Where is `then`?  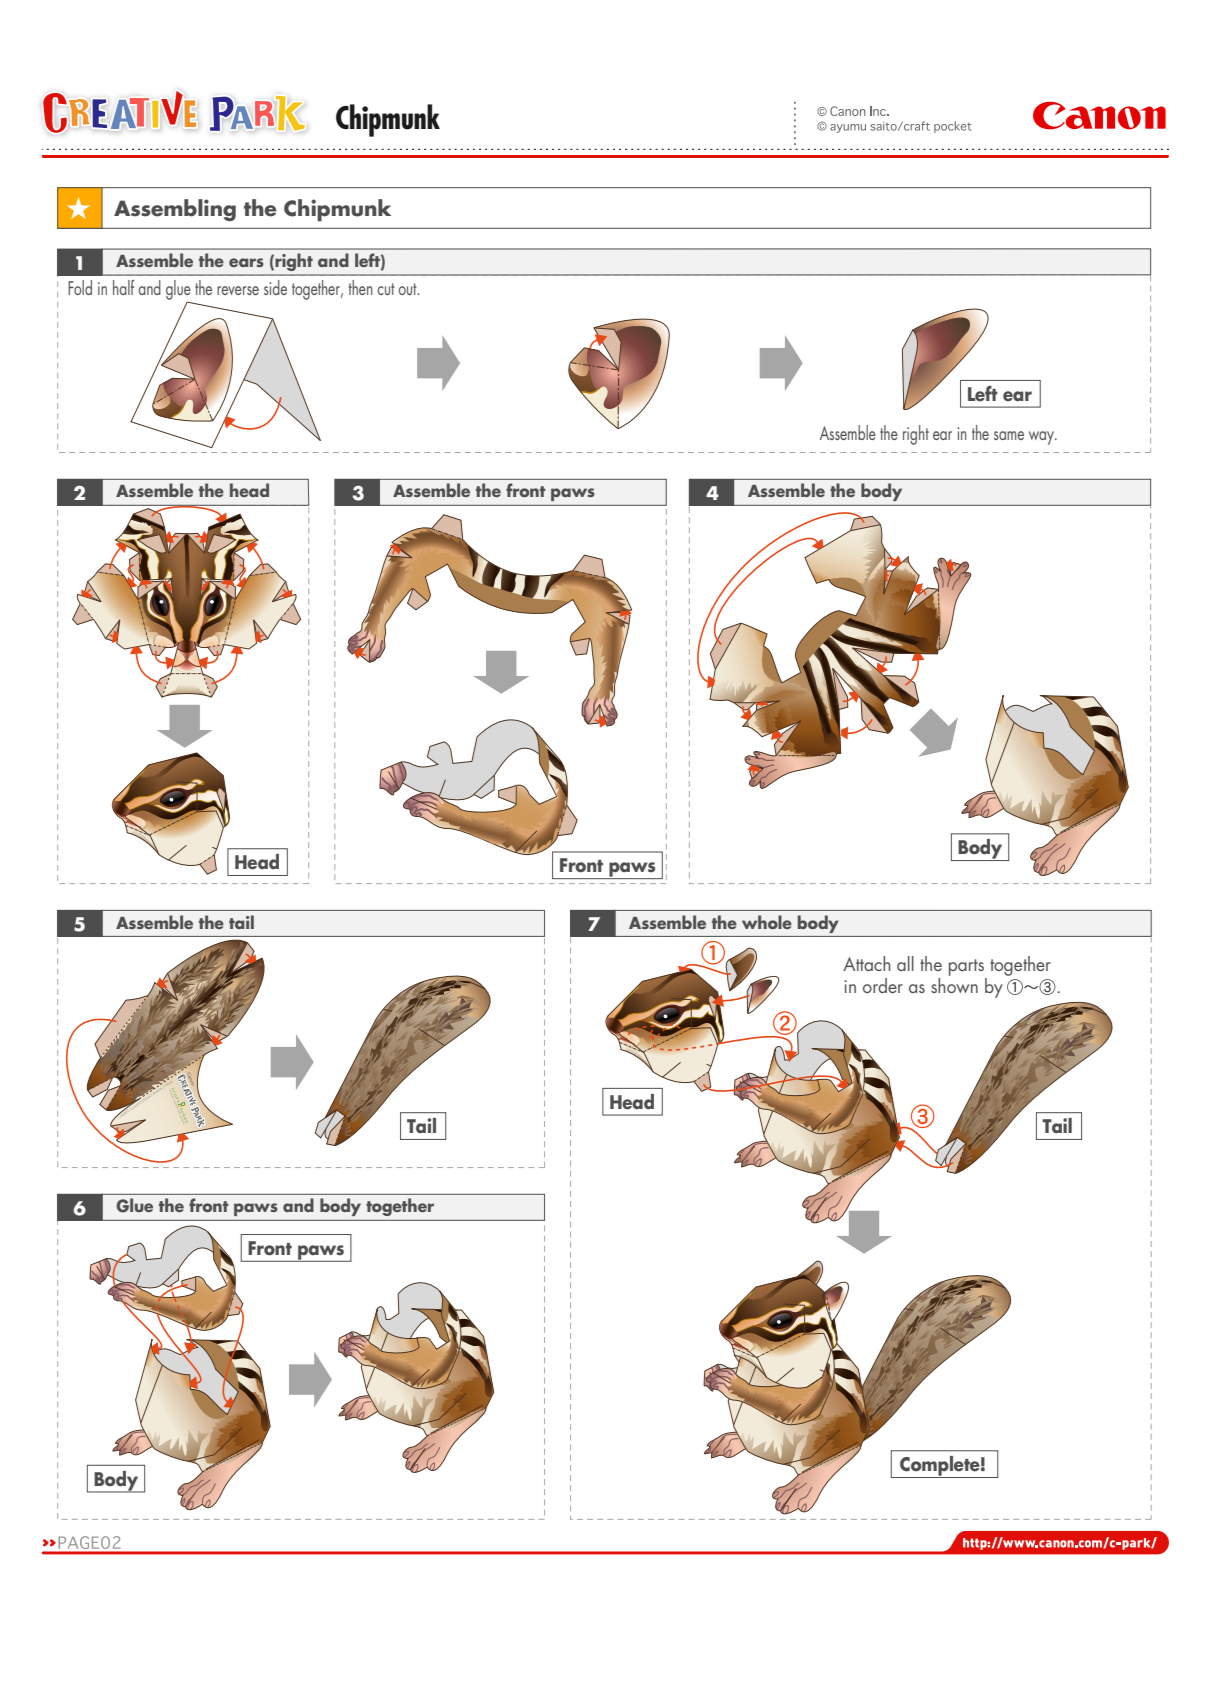 then is located at coordinates (361, 287).
